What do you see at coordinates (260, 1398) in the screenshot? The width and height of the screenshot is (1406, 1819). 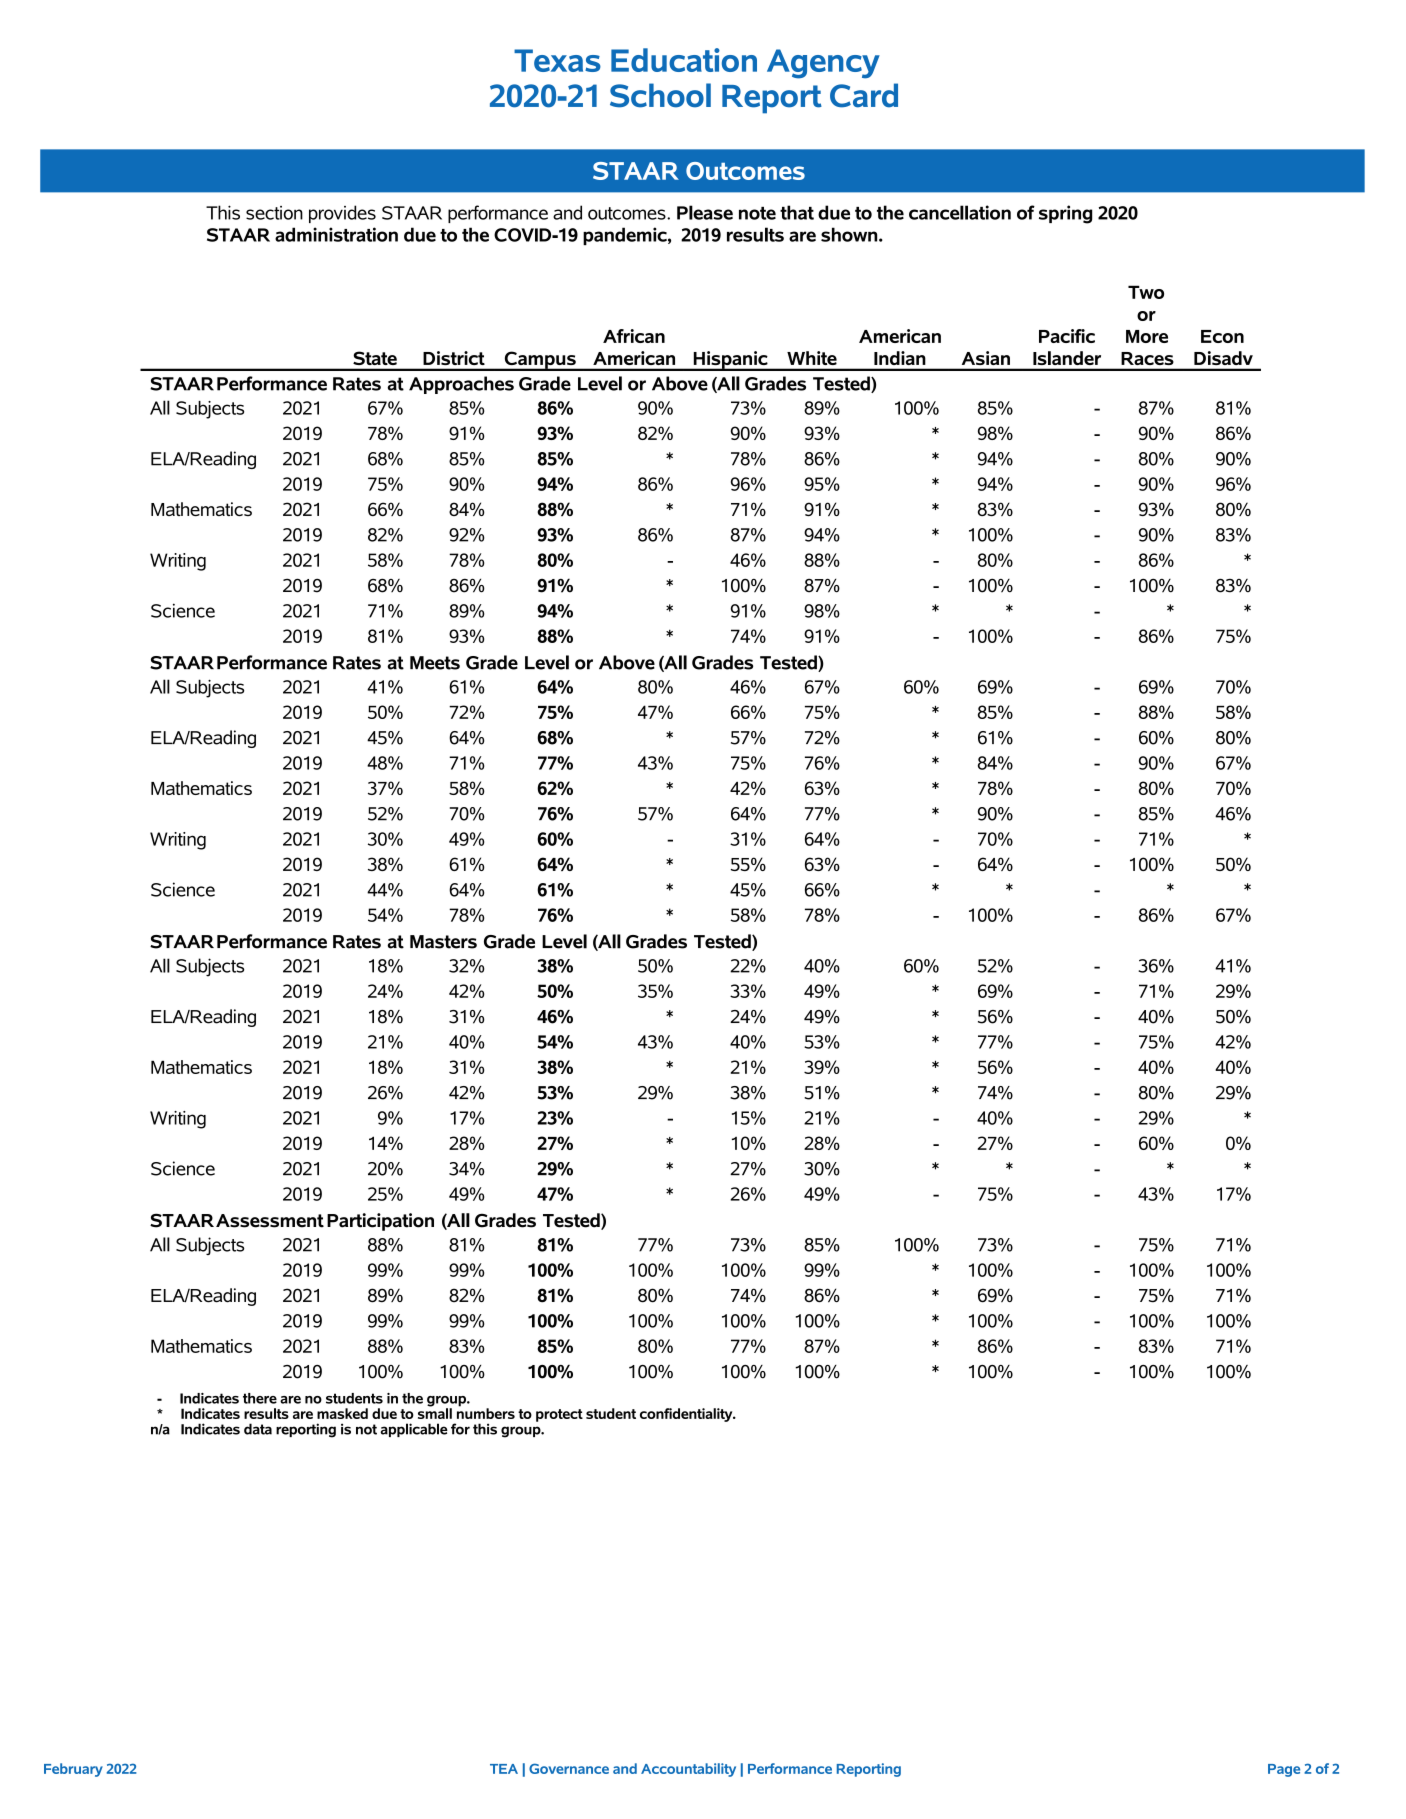 I see `there` at bounding box center [260, 1398].
